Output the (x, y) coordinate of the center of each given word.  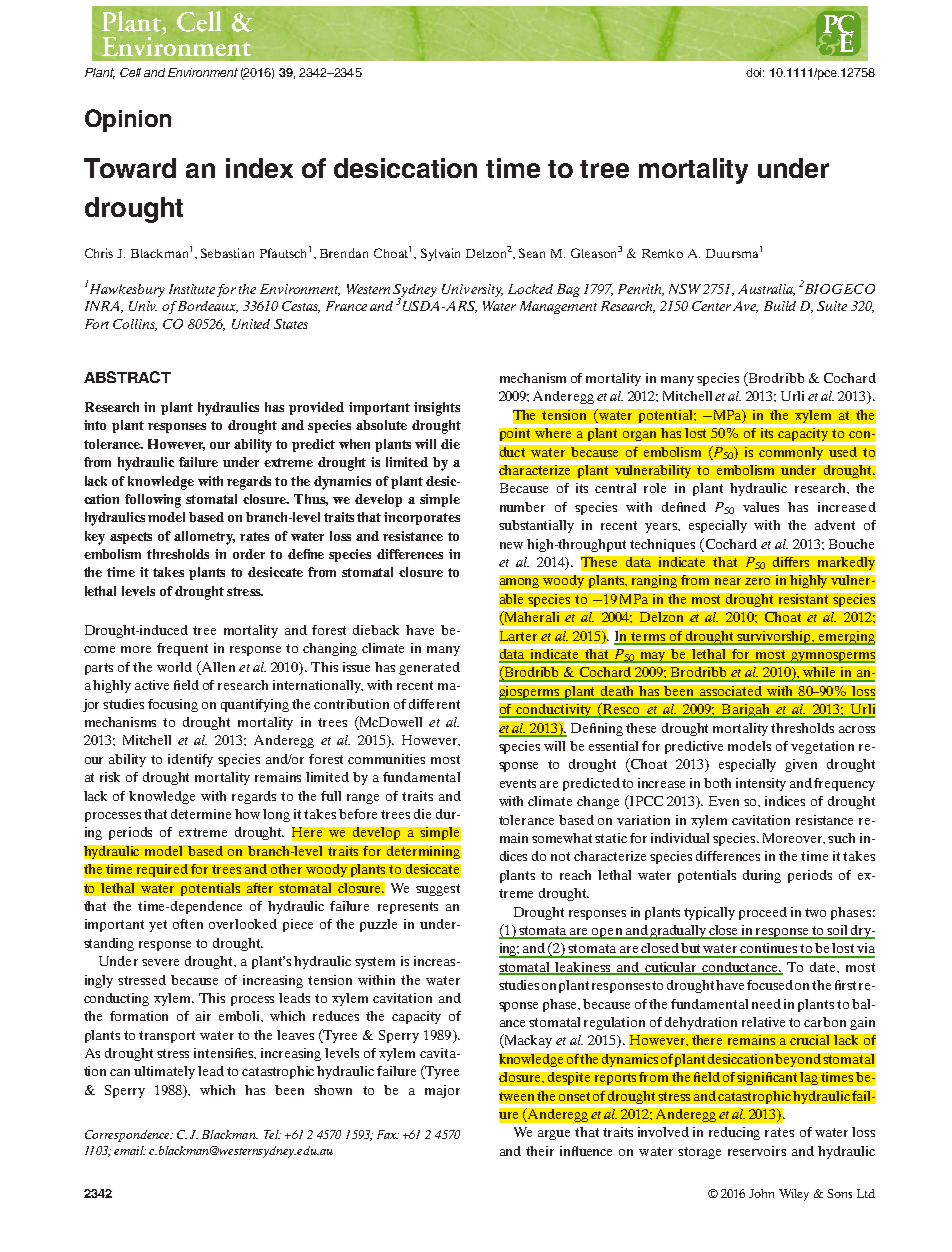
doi (755, 72)
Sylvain (440, 254)
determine (201, 814)
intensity (761, 784)
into (95, 425)
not (560, 856)
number (522, 507)
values (761, 507)
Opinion (128, 120)
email (130, 1150)
